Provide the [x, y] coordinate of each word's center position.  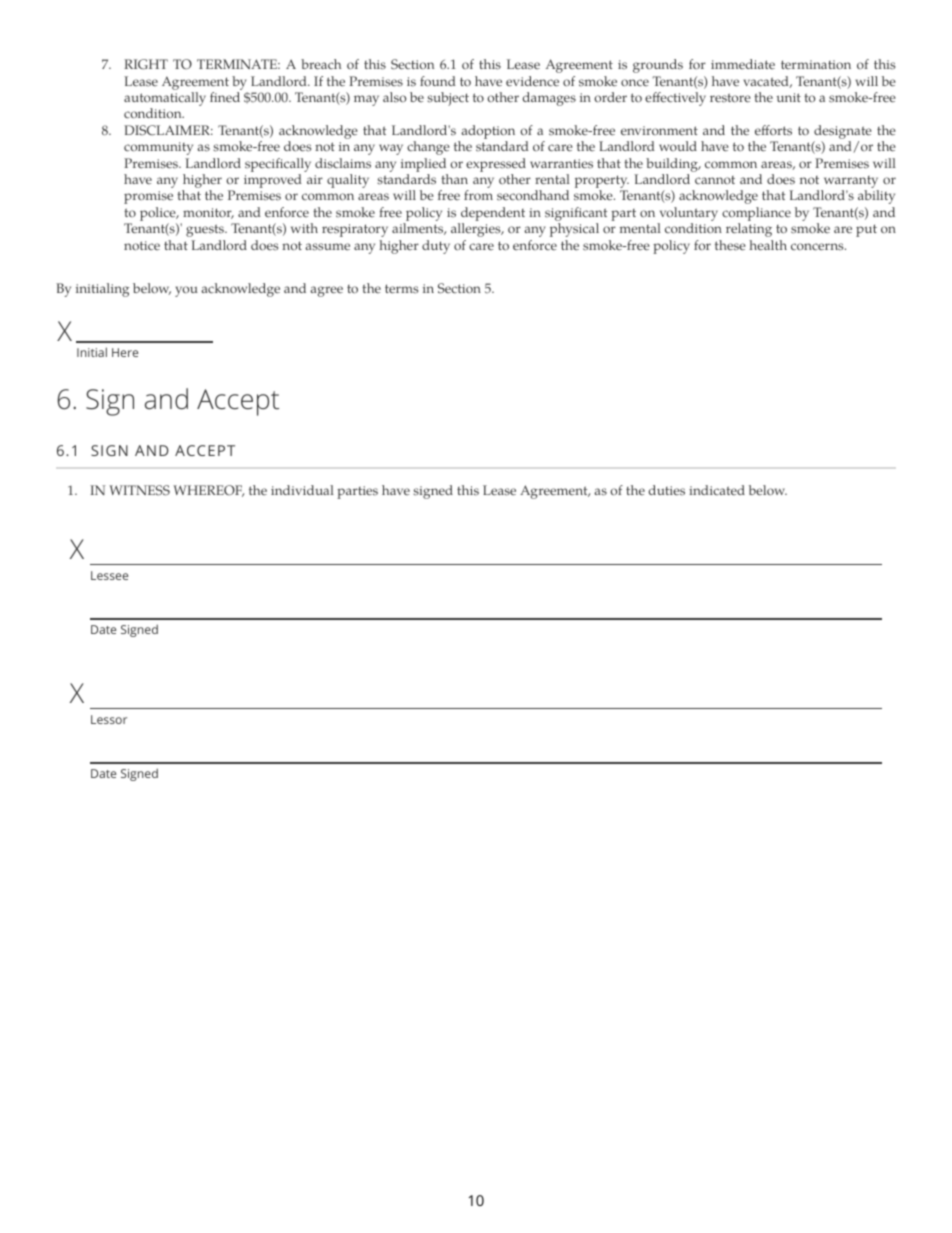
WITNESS [139, 490]
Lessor [109, 719]
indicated [717, 490]
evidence [532, 81]
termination [816, 65]
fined [225, 97]
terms [401, 289]
